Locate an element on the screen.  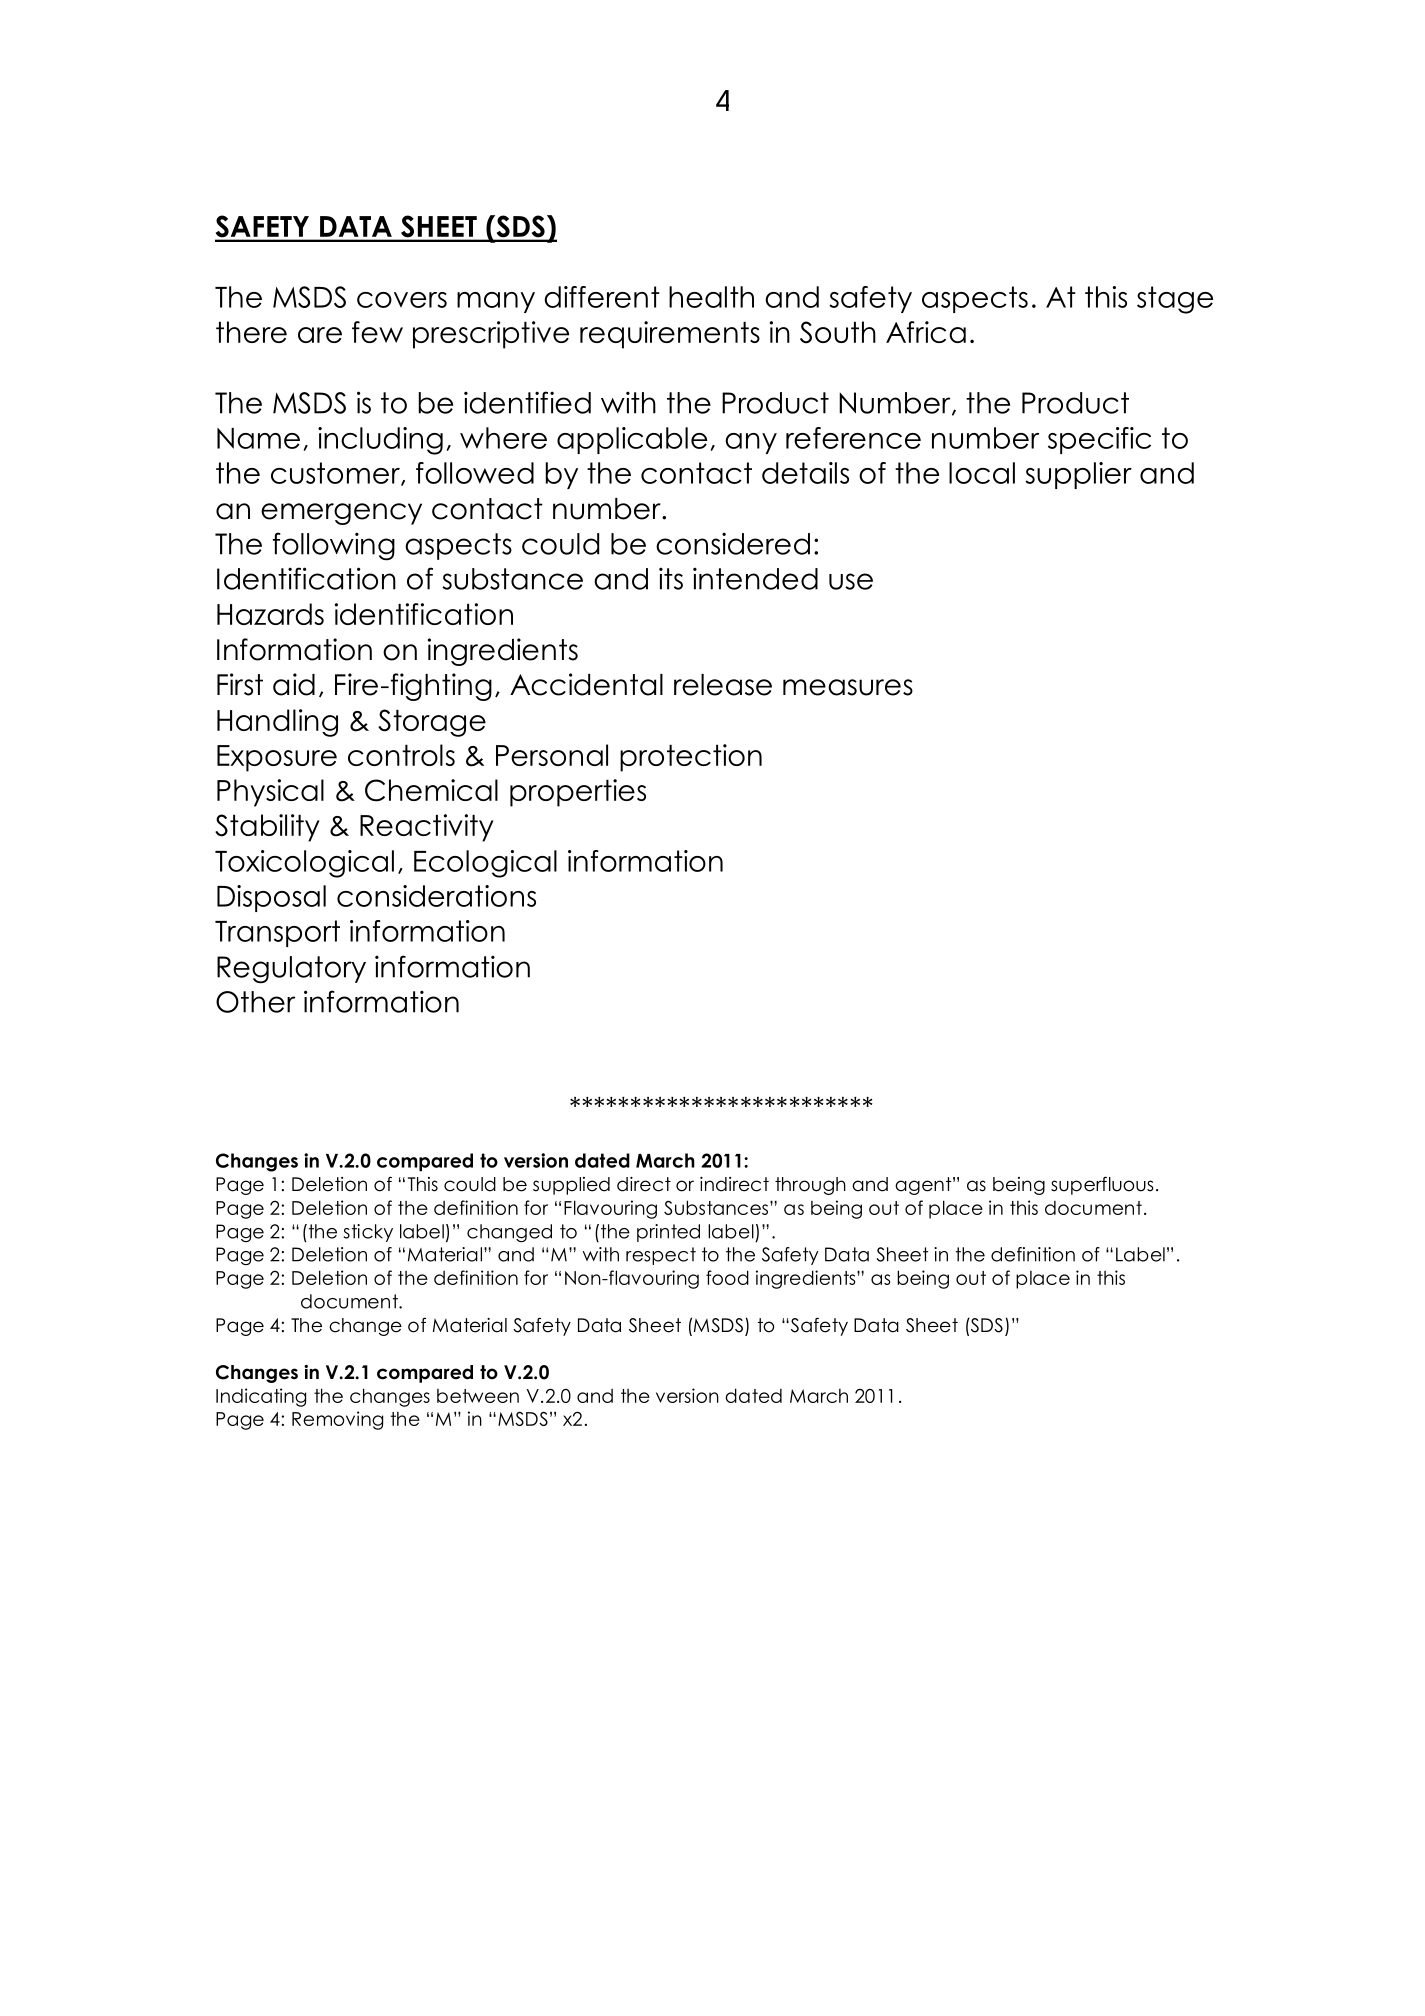
Removing is located at coordinates (337, 1420).
